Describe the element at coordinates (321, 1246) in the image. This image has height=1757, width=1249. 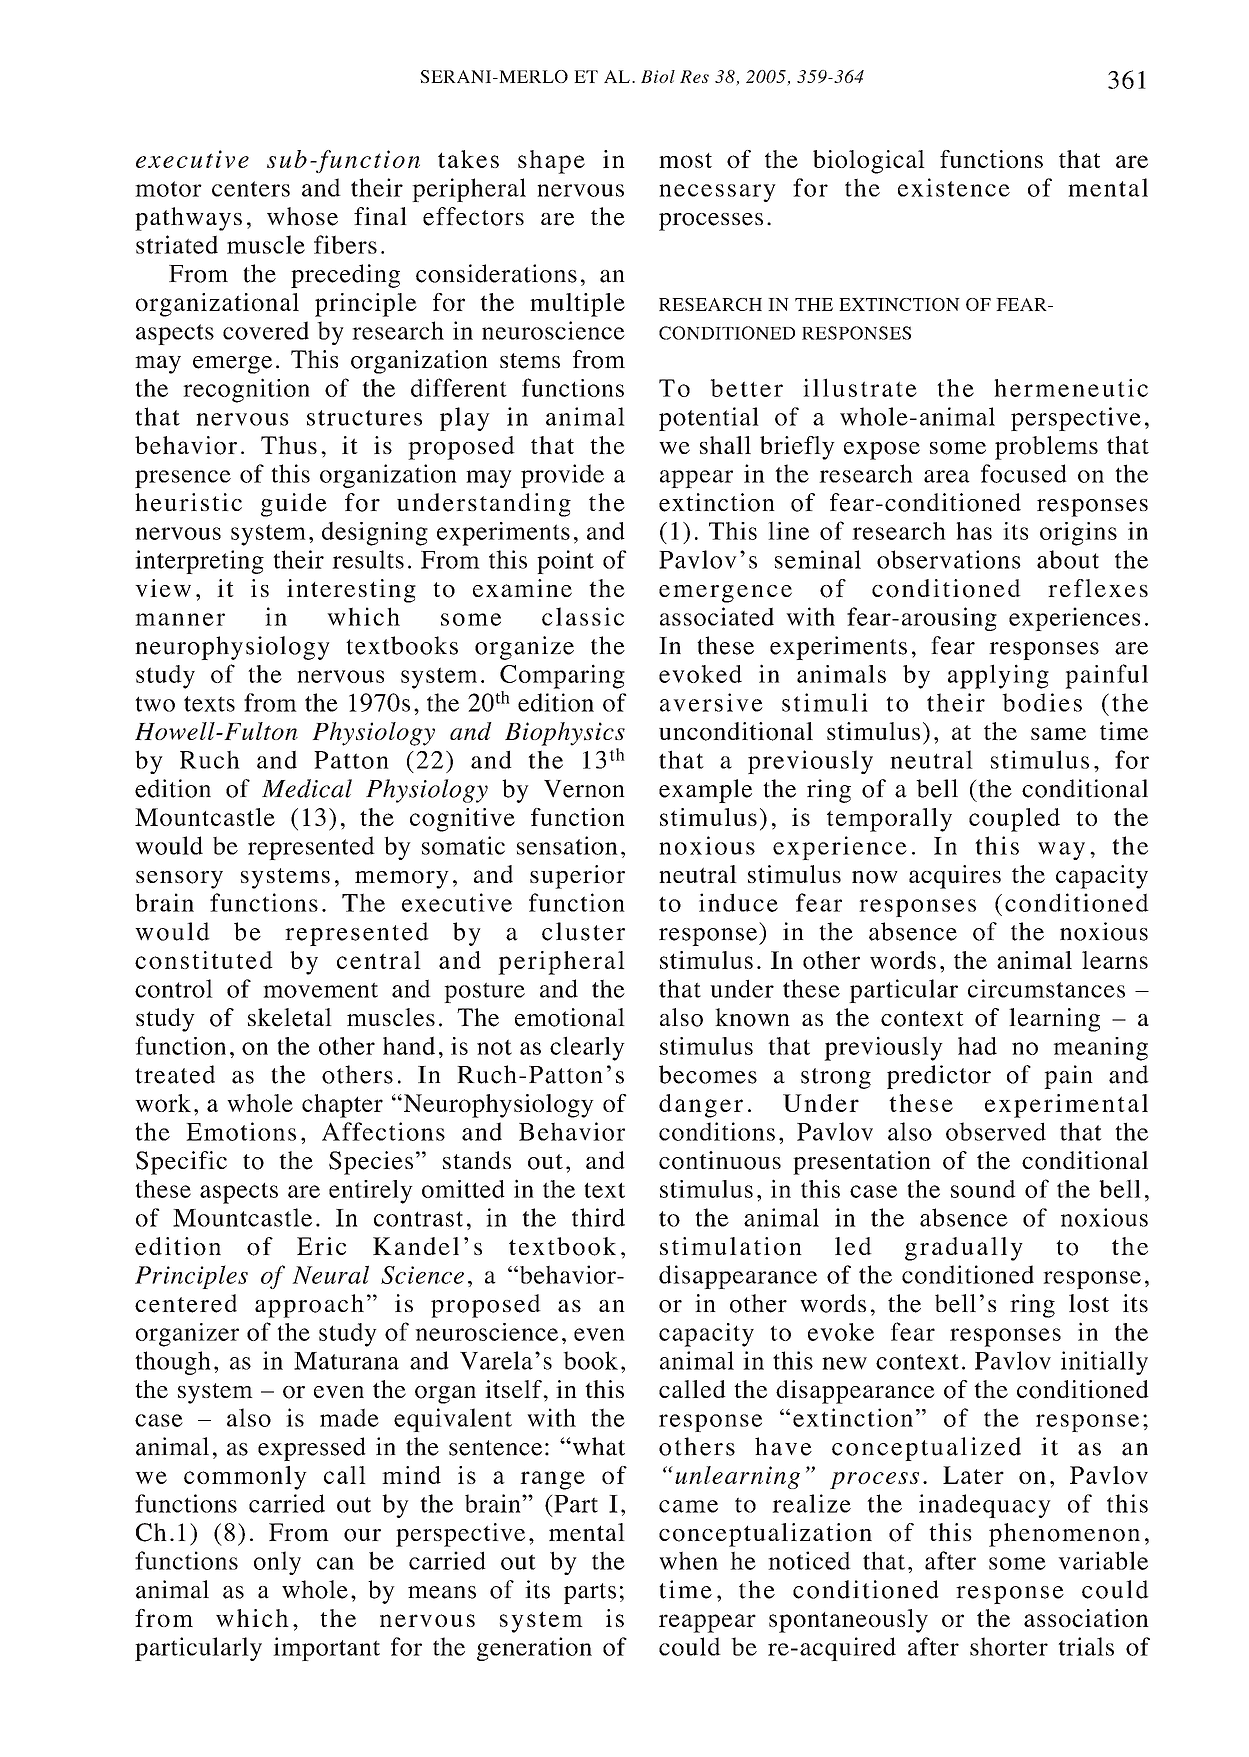
I see `Eric` at that location.
